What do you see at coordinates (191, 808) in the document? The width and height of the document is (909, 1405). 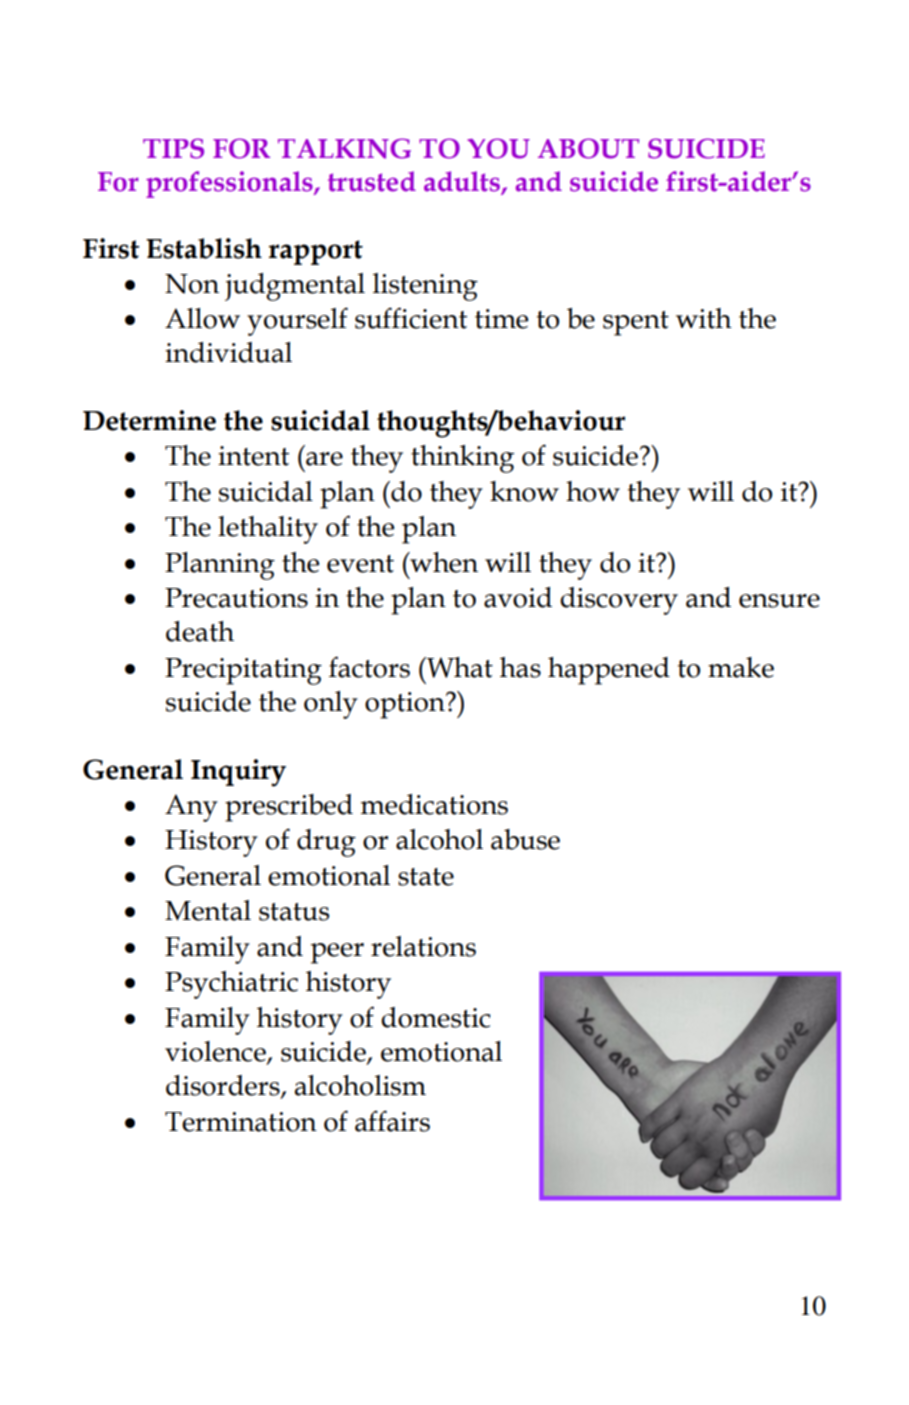 I see `Any` at bounding box center [191, 808].
